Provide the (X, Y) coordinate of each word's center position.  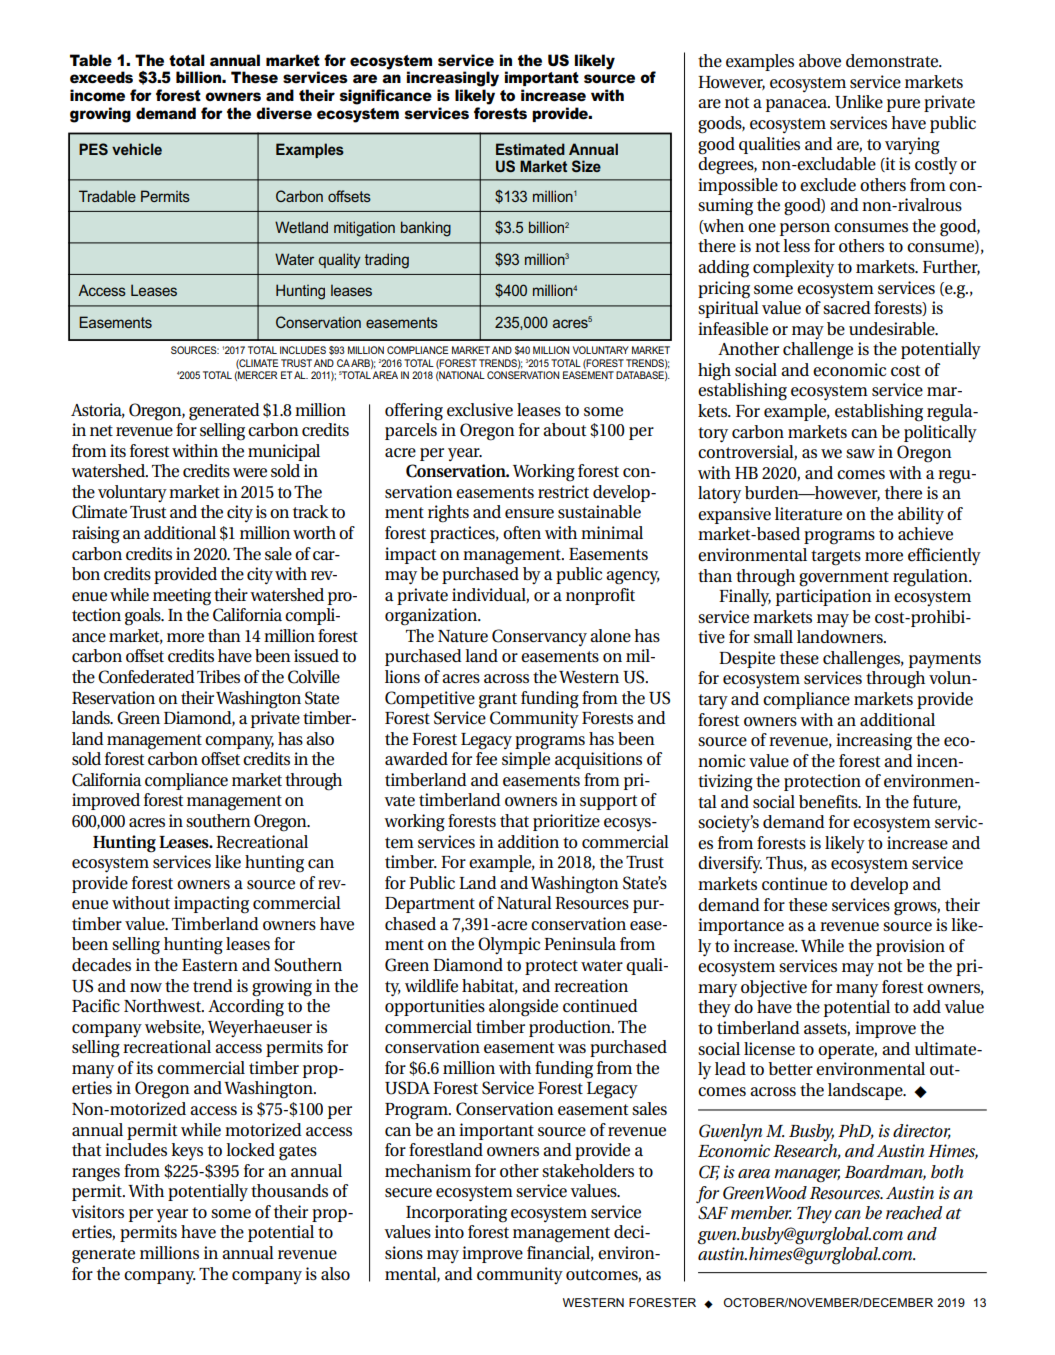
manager (807, 1176)
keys (187, 1151)
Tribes (218, 676)
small (773, 636)
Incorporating (456, 1214)
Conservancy (539, 637)
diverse (284, 113)
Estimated (530, 149)
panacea (798, 105)
